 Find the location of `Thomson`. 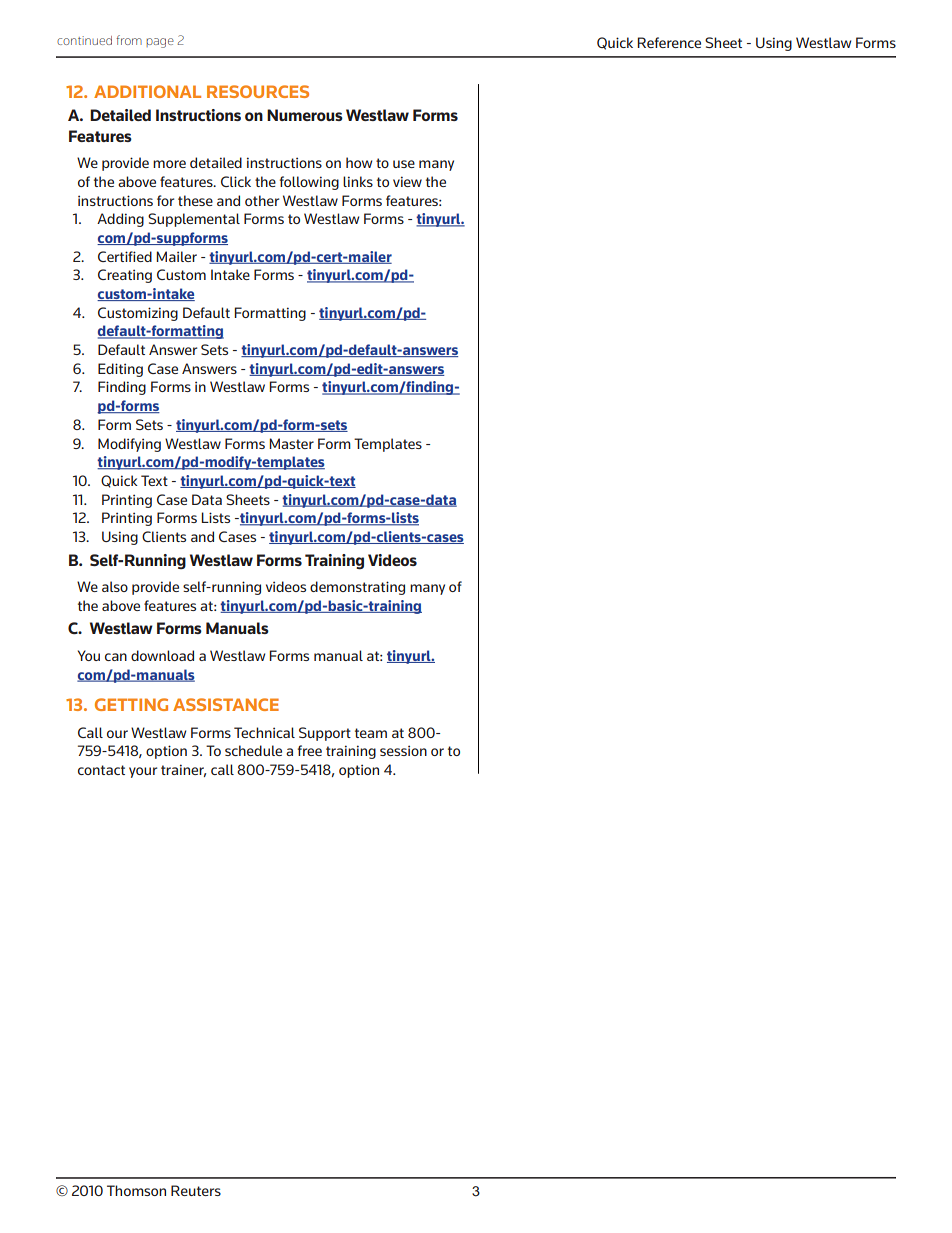

Thomson is located at coordinates (136, 1190).
